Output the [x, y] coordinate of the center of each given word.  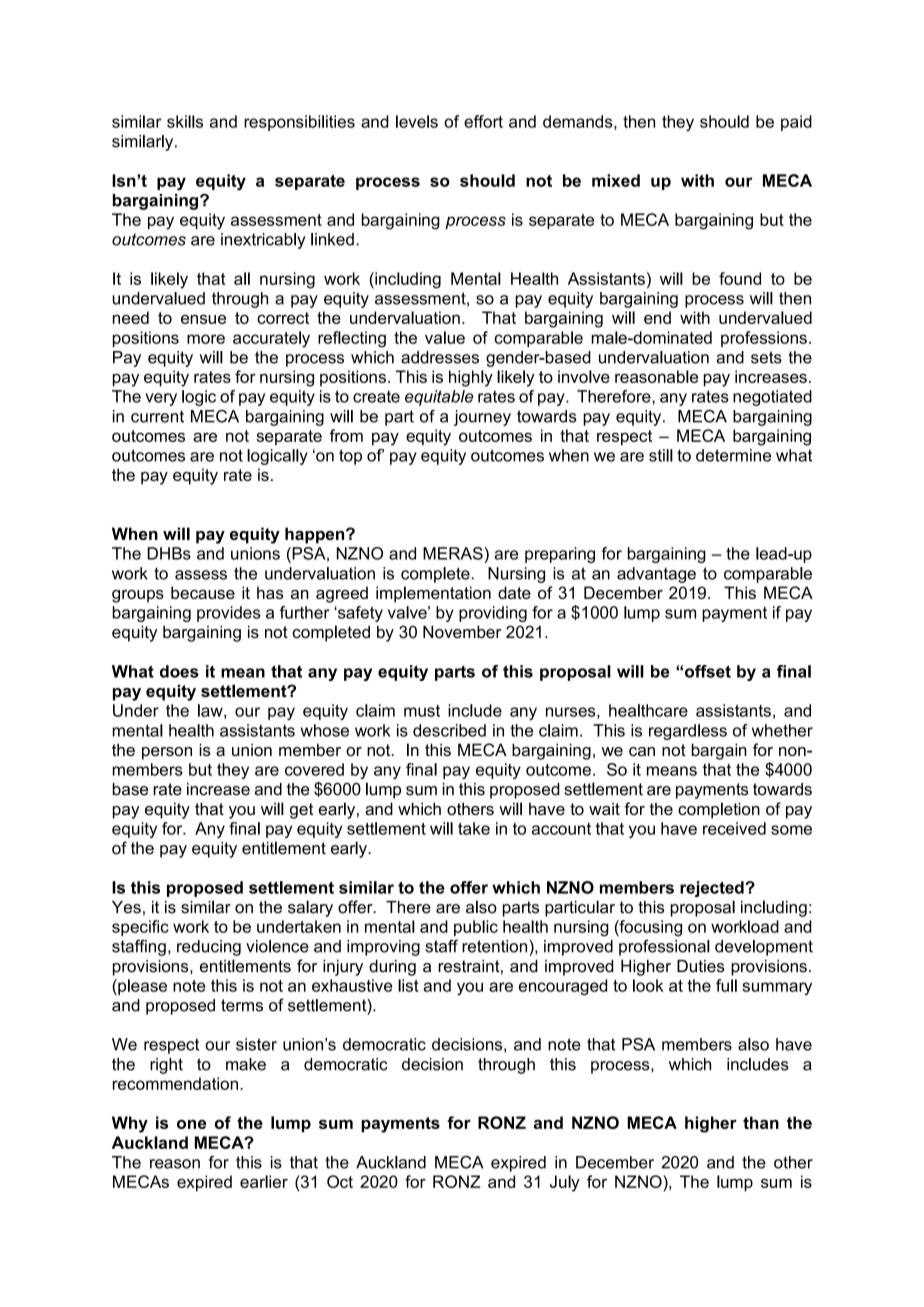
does [179, 671]
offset [708, 671]
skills [185, 121]
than [761, 1122]
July [565, 1183]
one [191, 1124]
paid [796, 123]
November [462, 632]
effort [483, 121]
